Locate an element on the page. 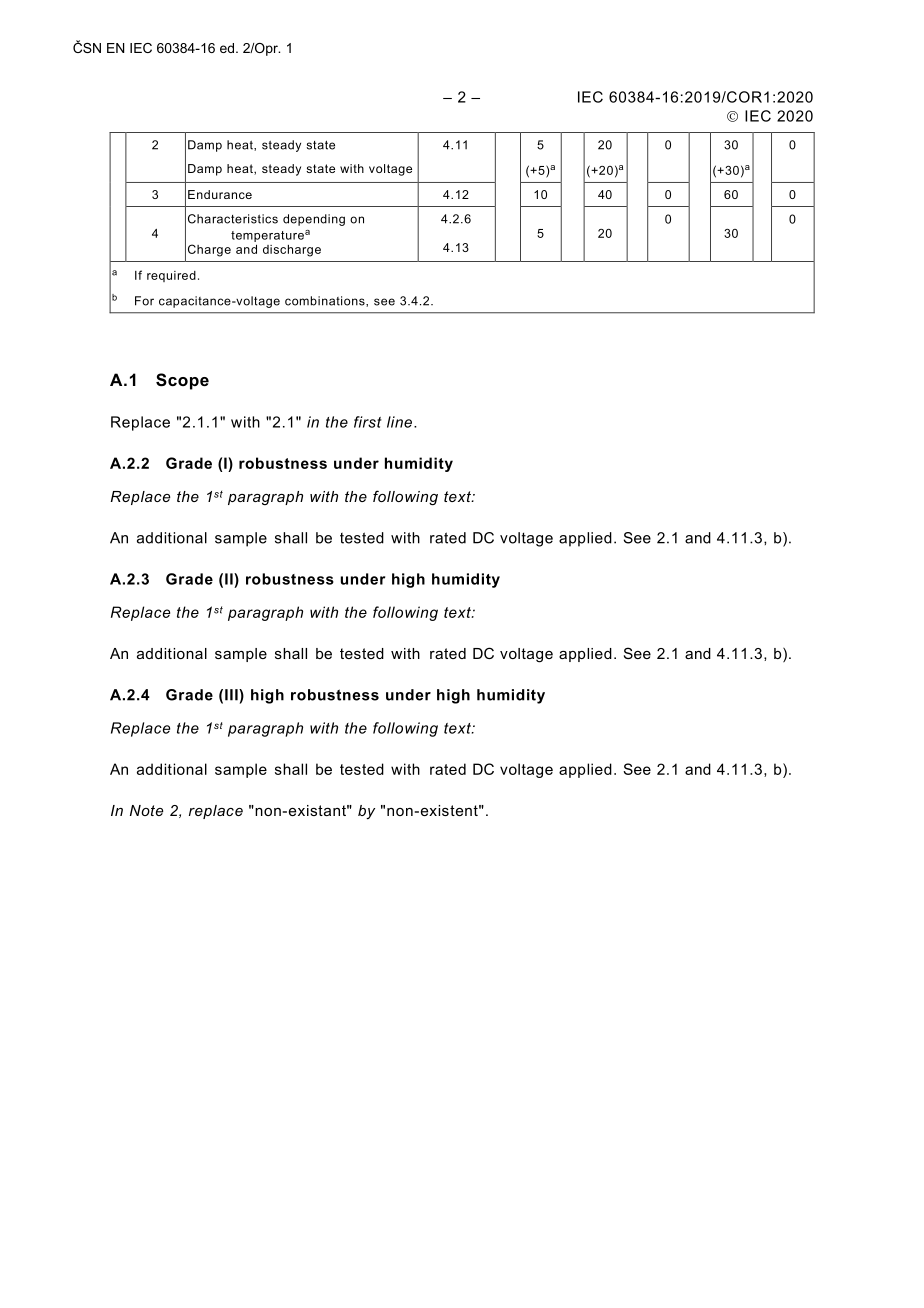  Characteristics is located at coordinates (233, 219).
